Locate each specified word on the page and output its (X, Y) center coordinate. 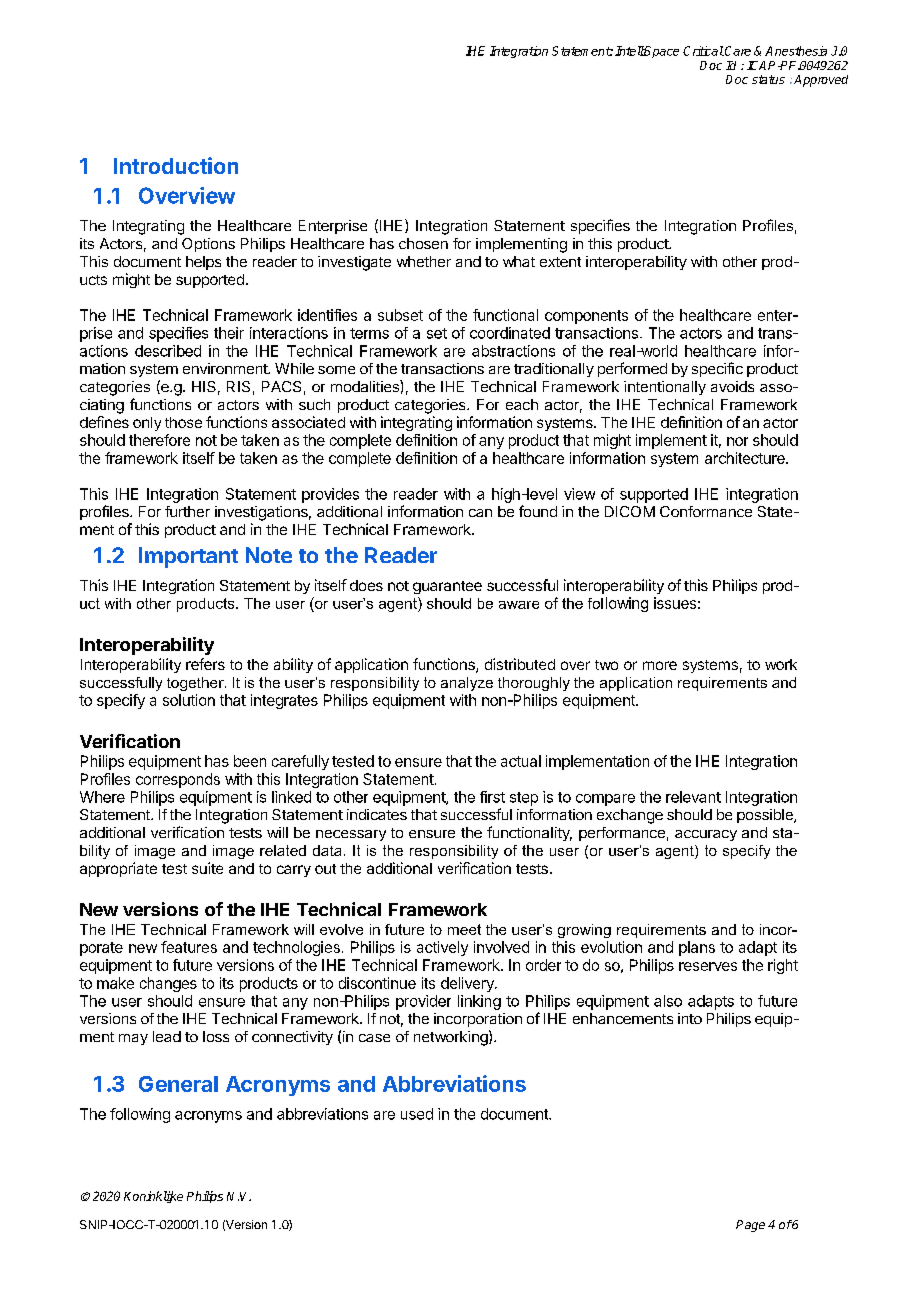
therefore (159, 440)
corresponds (178, 780)
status (768, 79)
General (178, 1084)
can (480, 513)
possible (766, 816)
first (492, 797)
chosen (423, 243)
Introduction (176, 165)
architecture (746, 458)
